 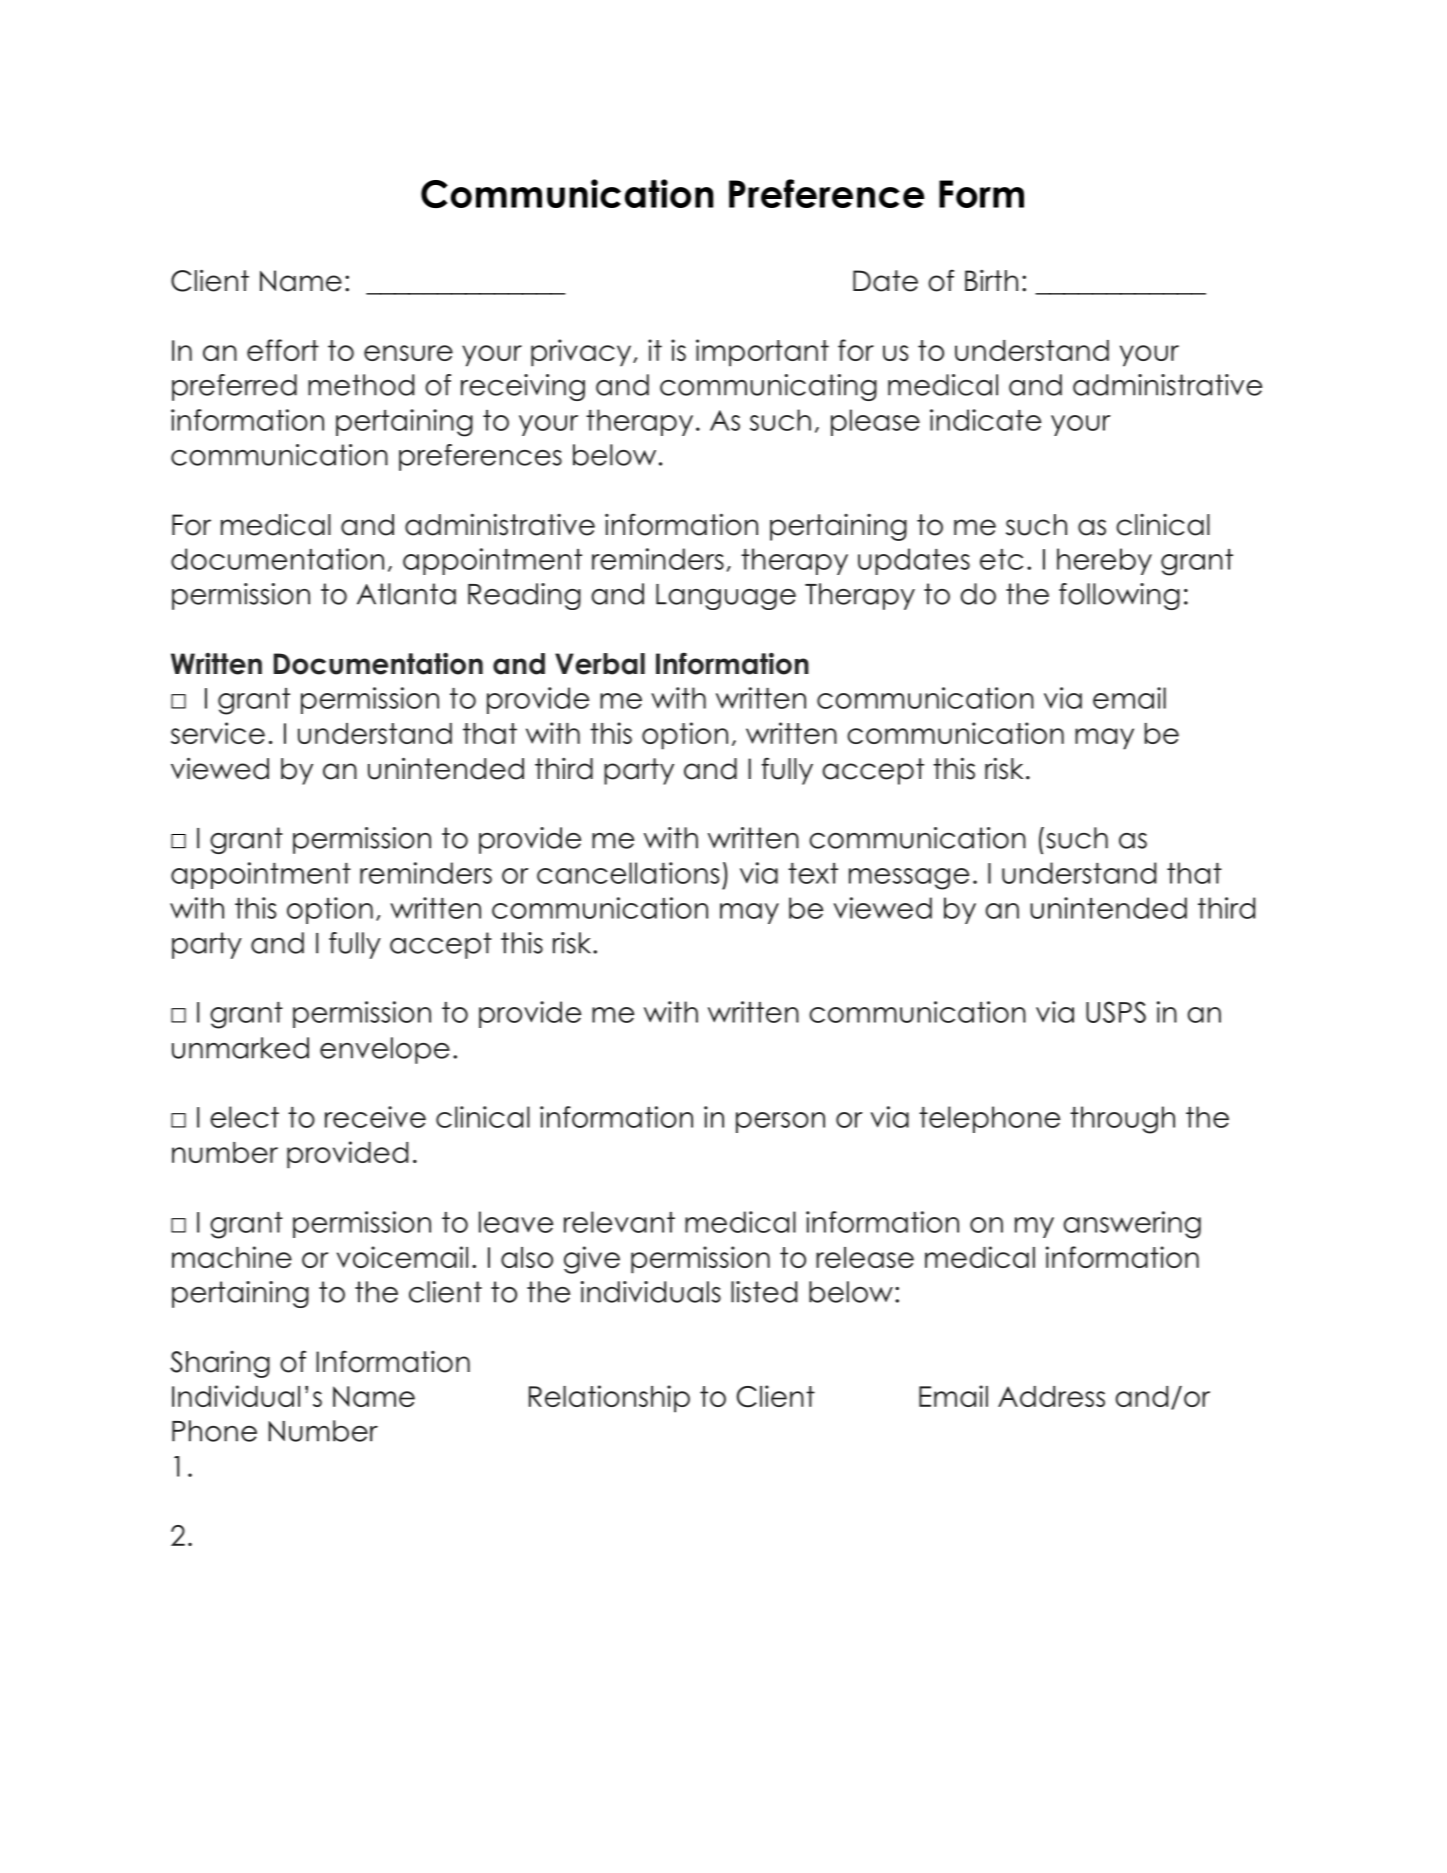 What do you see at coordinates (1119, 596) in the screenshot?
I see `following` at bounding box center [1119, 596].
